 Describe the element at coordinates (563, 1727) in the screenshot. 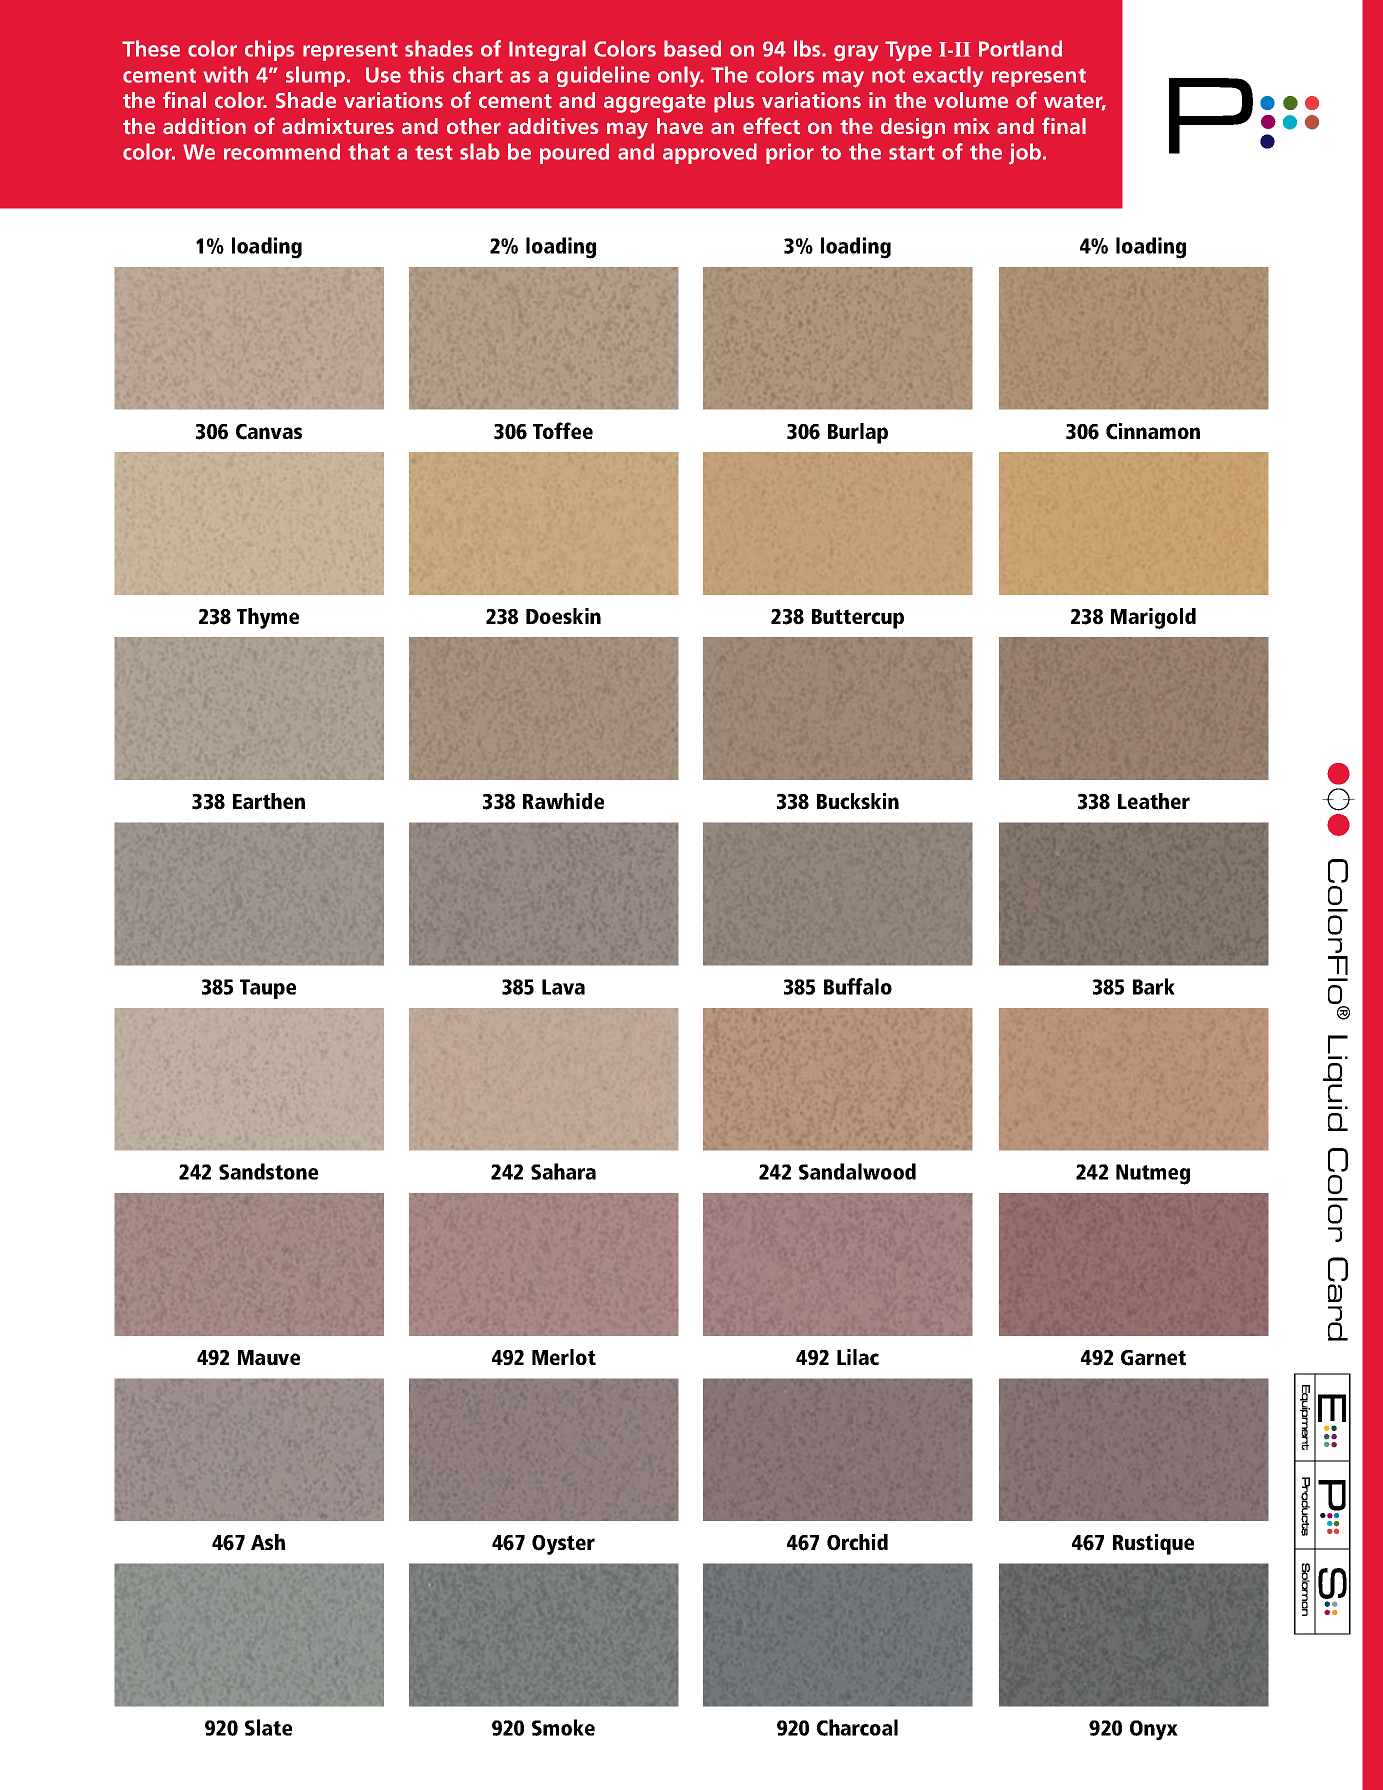

I see `Smoke` at that location.
